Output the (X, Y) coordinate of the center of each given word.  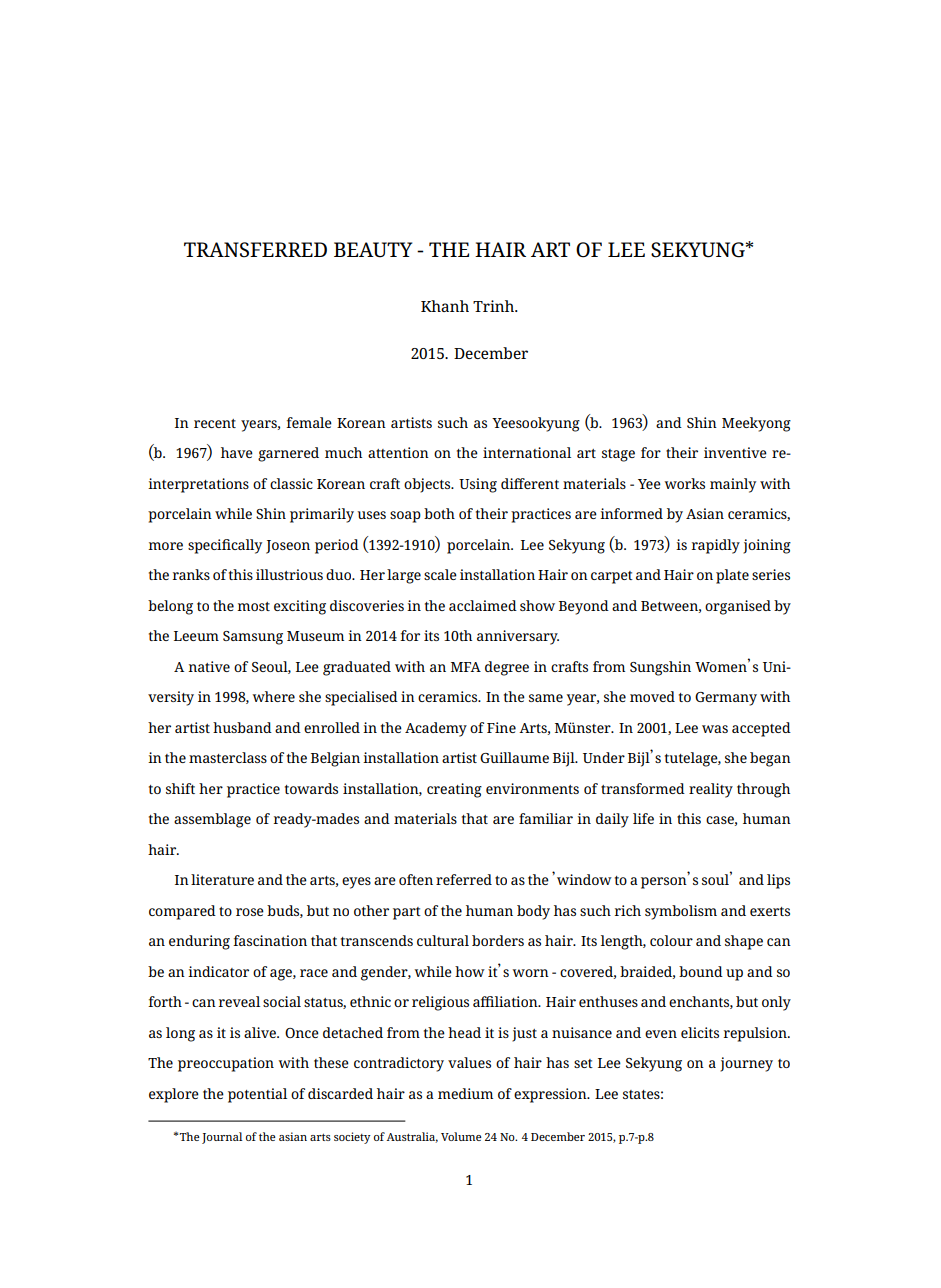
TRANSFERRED (255, 250)
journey (746, 1064)
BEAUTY (373, 250)
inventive (735, 452)
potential (257, 1095)
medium (465, 1093)
